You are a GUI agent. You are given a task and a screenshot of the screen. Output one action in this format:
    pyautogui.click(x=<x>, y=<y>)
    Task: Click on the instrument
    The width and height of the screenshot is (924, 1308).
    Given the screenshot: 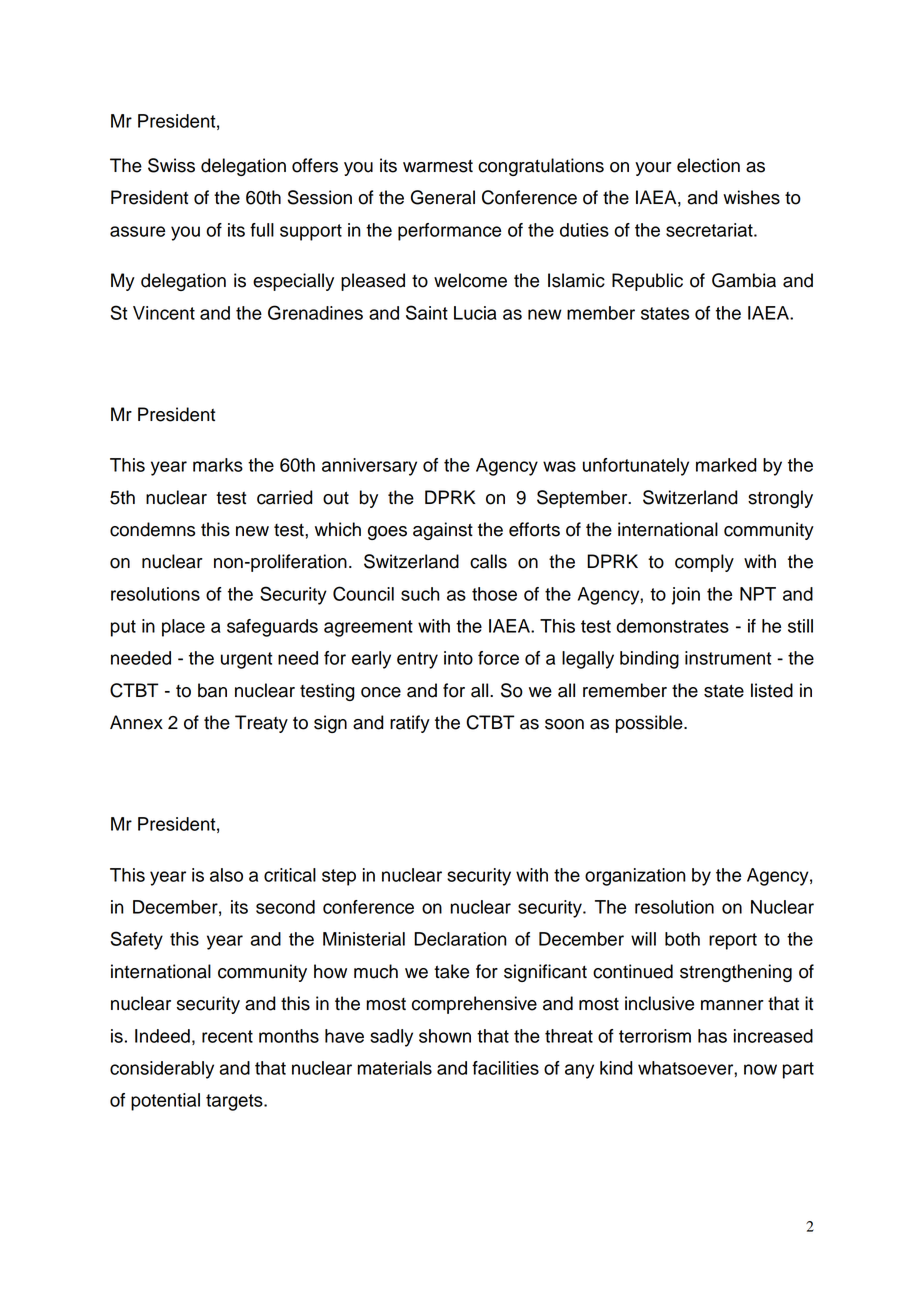 What is the action you would take?
    pyautogui.click(x=728, y=658)
